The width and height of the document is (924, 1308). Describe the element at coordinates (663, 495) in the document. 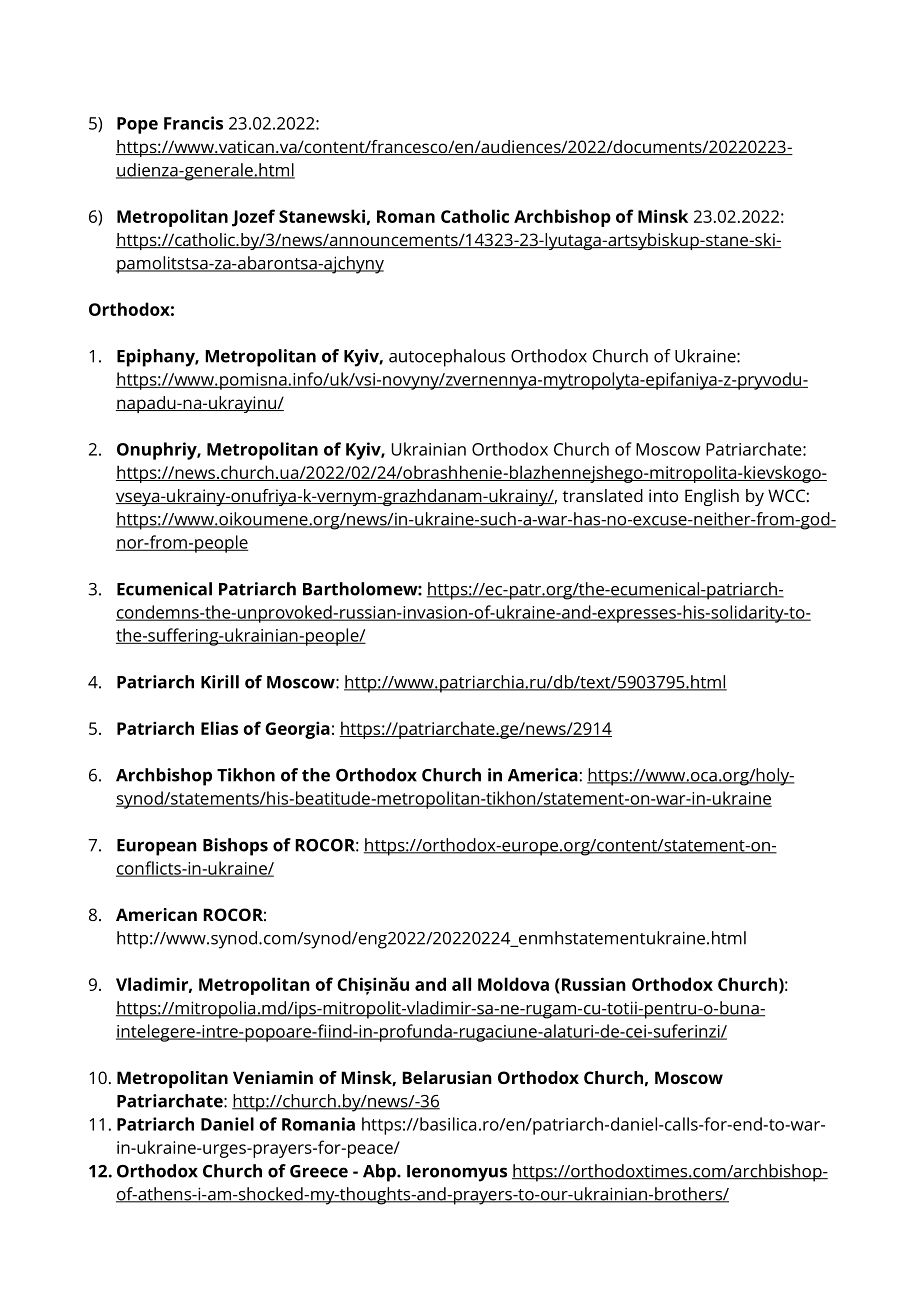

I see `into` at that location.
